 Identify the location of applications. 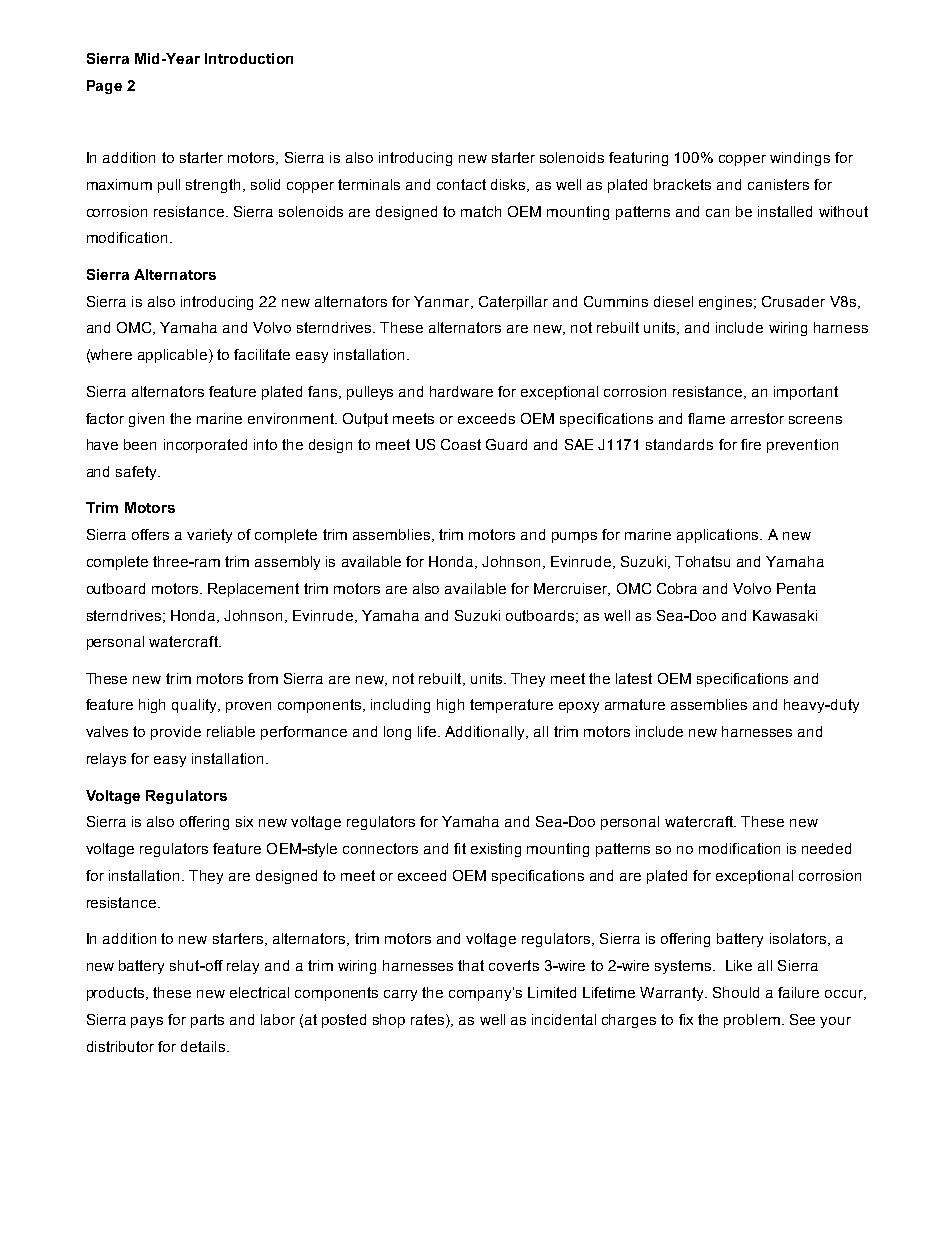
(719, 536).
